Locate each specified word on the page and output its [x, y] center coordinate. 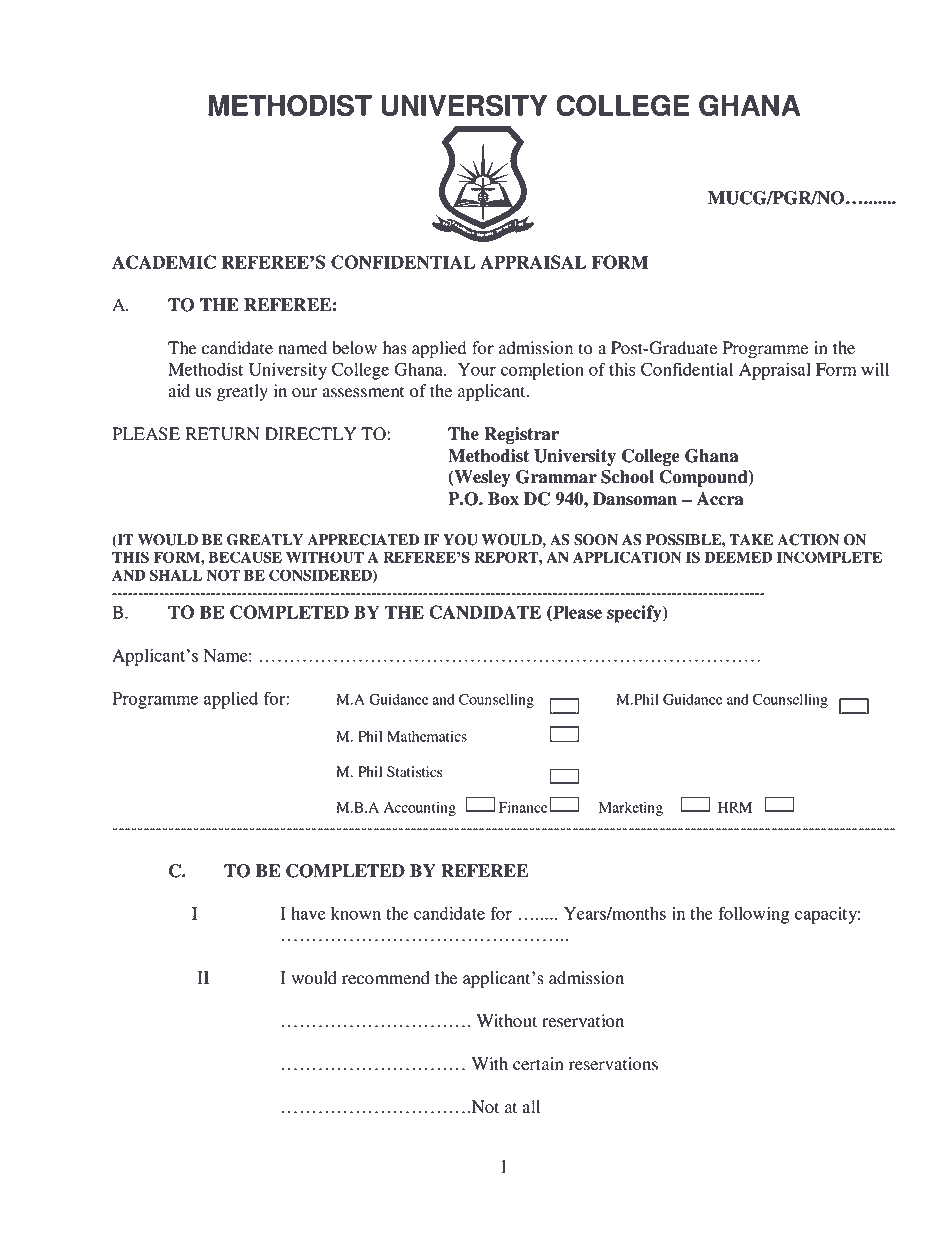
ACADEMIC [164, 262]
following [754, 915]
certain [538, 1064]
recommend [386, 978]
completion [542, 371]
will [875, 369]
